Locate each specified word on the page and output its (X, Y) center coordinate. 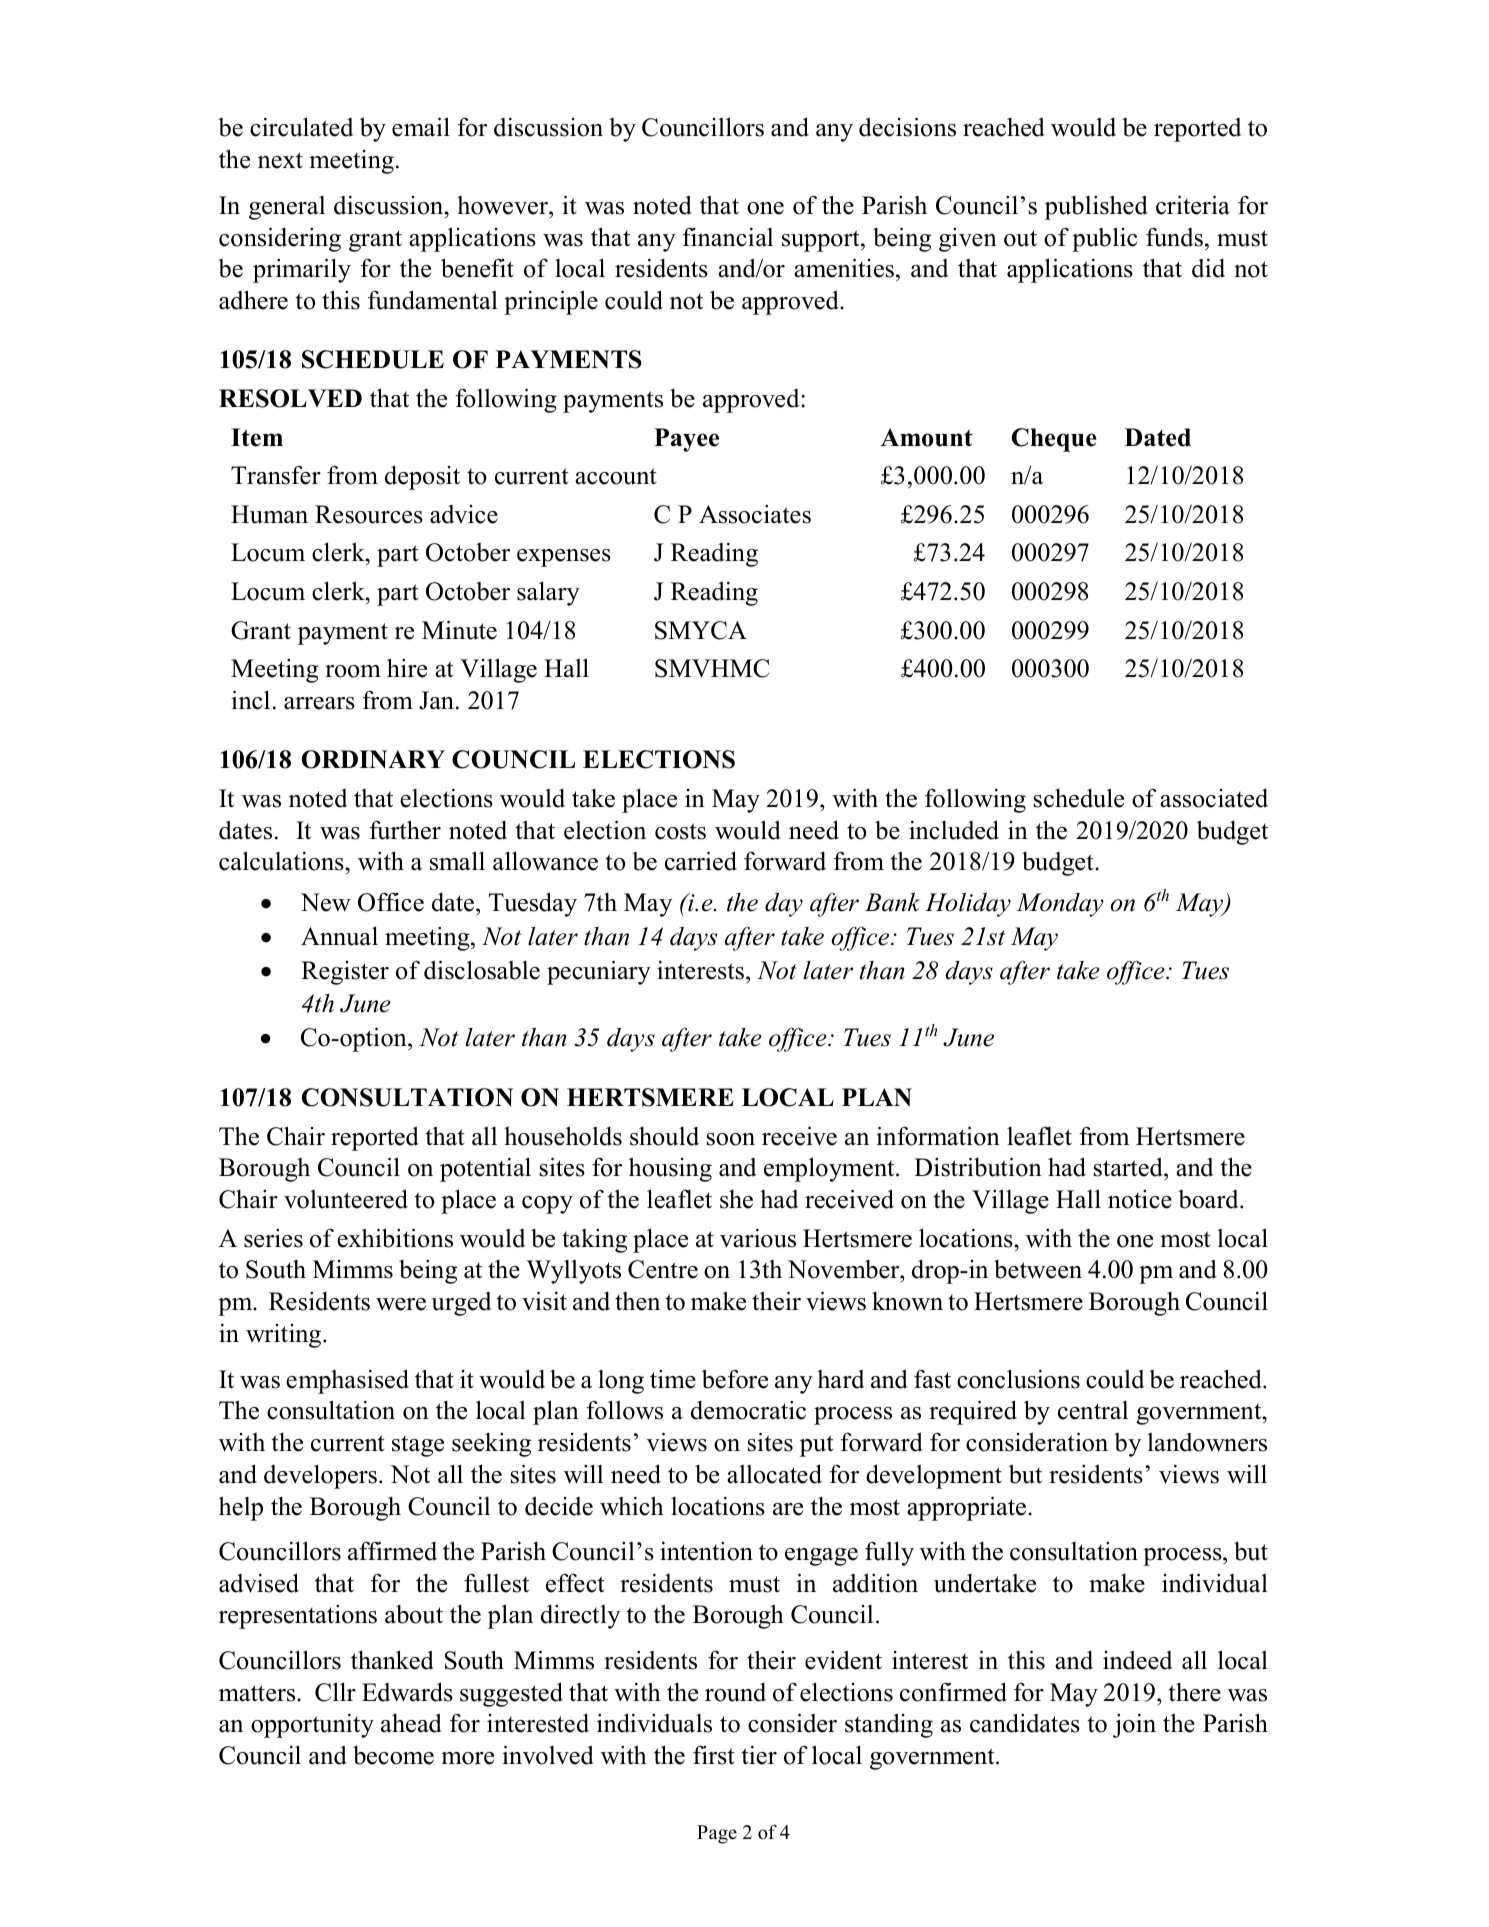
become (393, 1755)
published (1096, 208)
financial (728, 237)
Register (345, 973)
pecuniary (599, 972)
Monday (1060, 905)
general (287, 208)
